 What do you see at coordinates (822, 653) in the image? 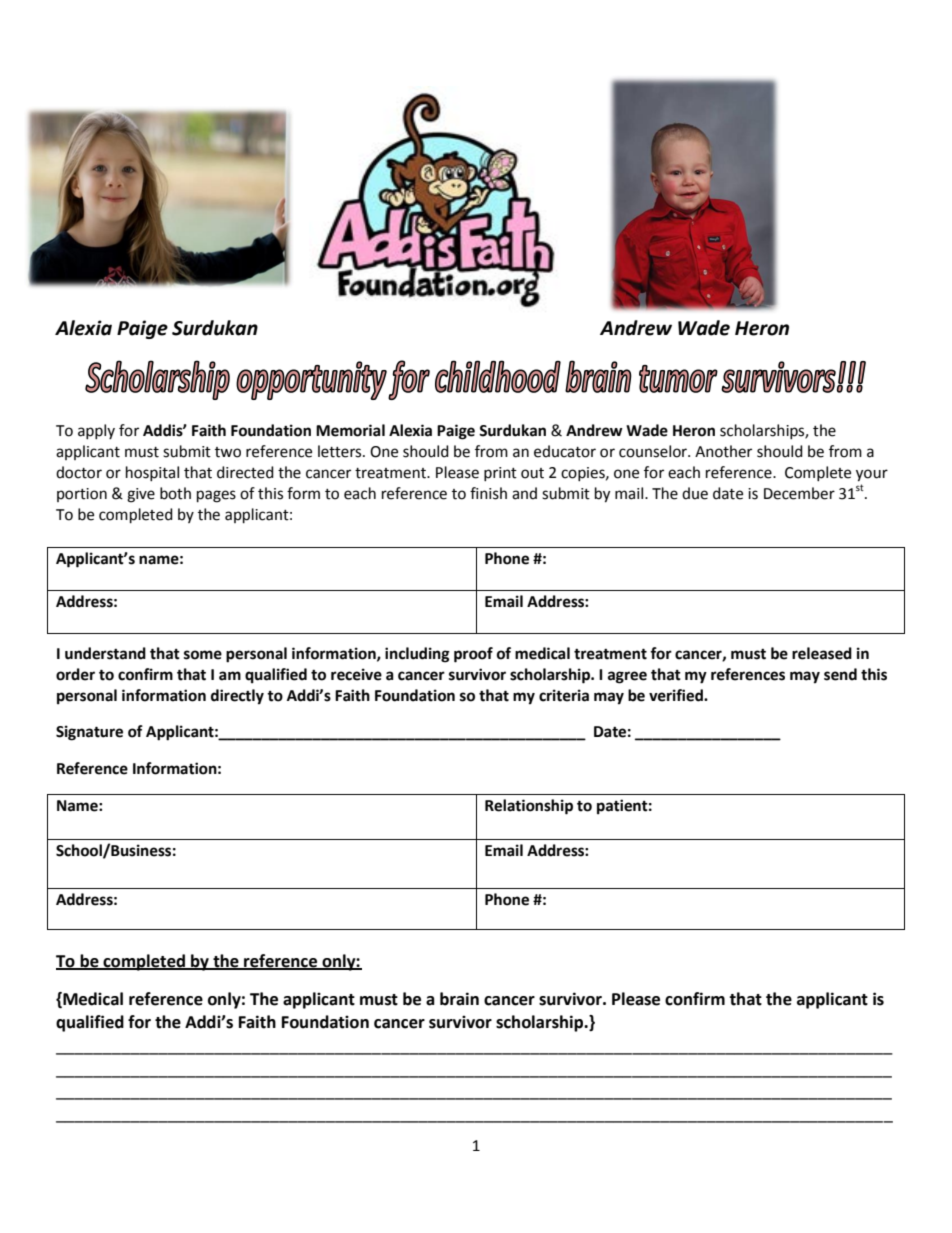
I see `released` at bounding box center [822, 653].
